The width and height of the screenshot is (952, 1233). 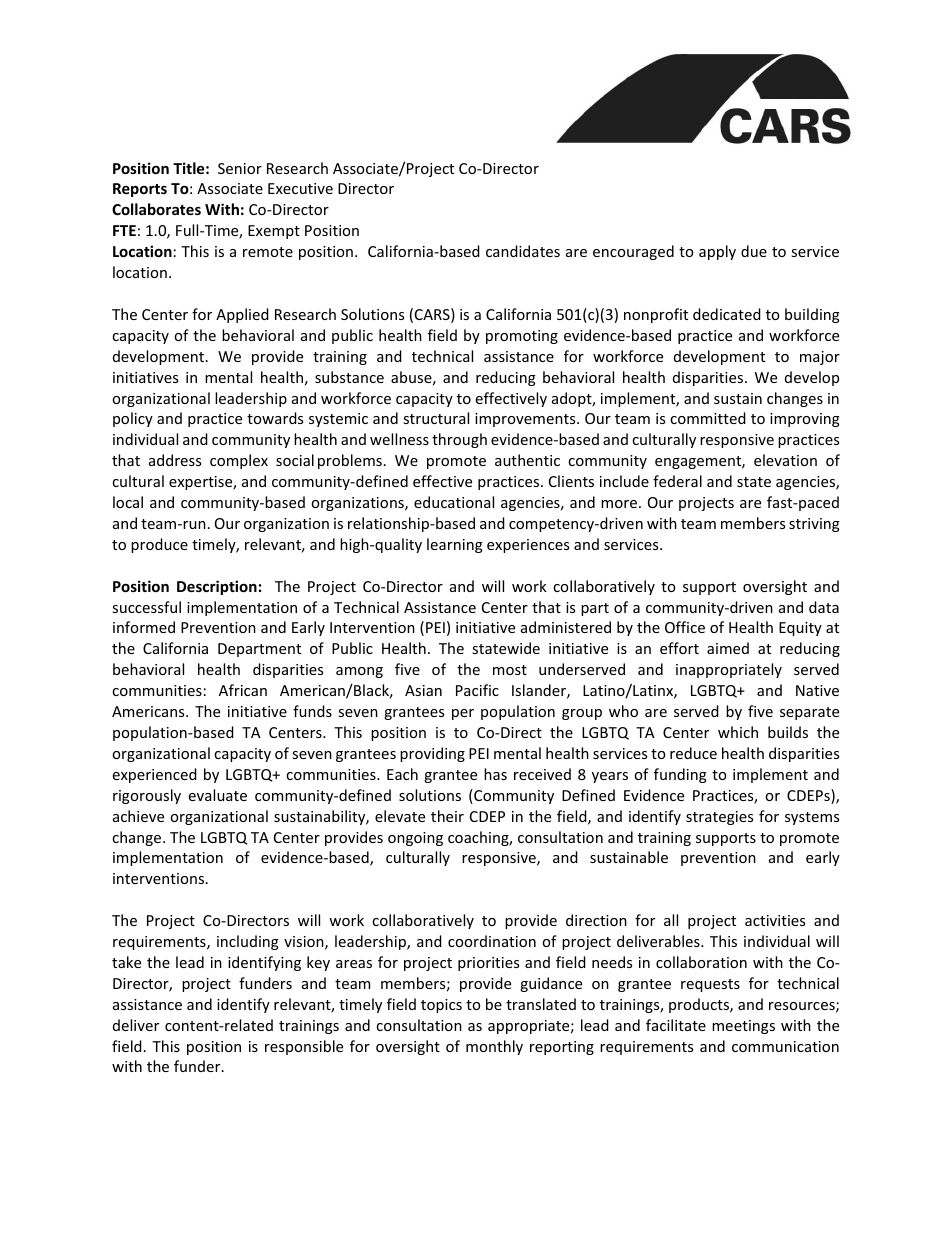 I want to click on their, so click(x=447, y=816).
